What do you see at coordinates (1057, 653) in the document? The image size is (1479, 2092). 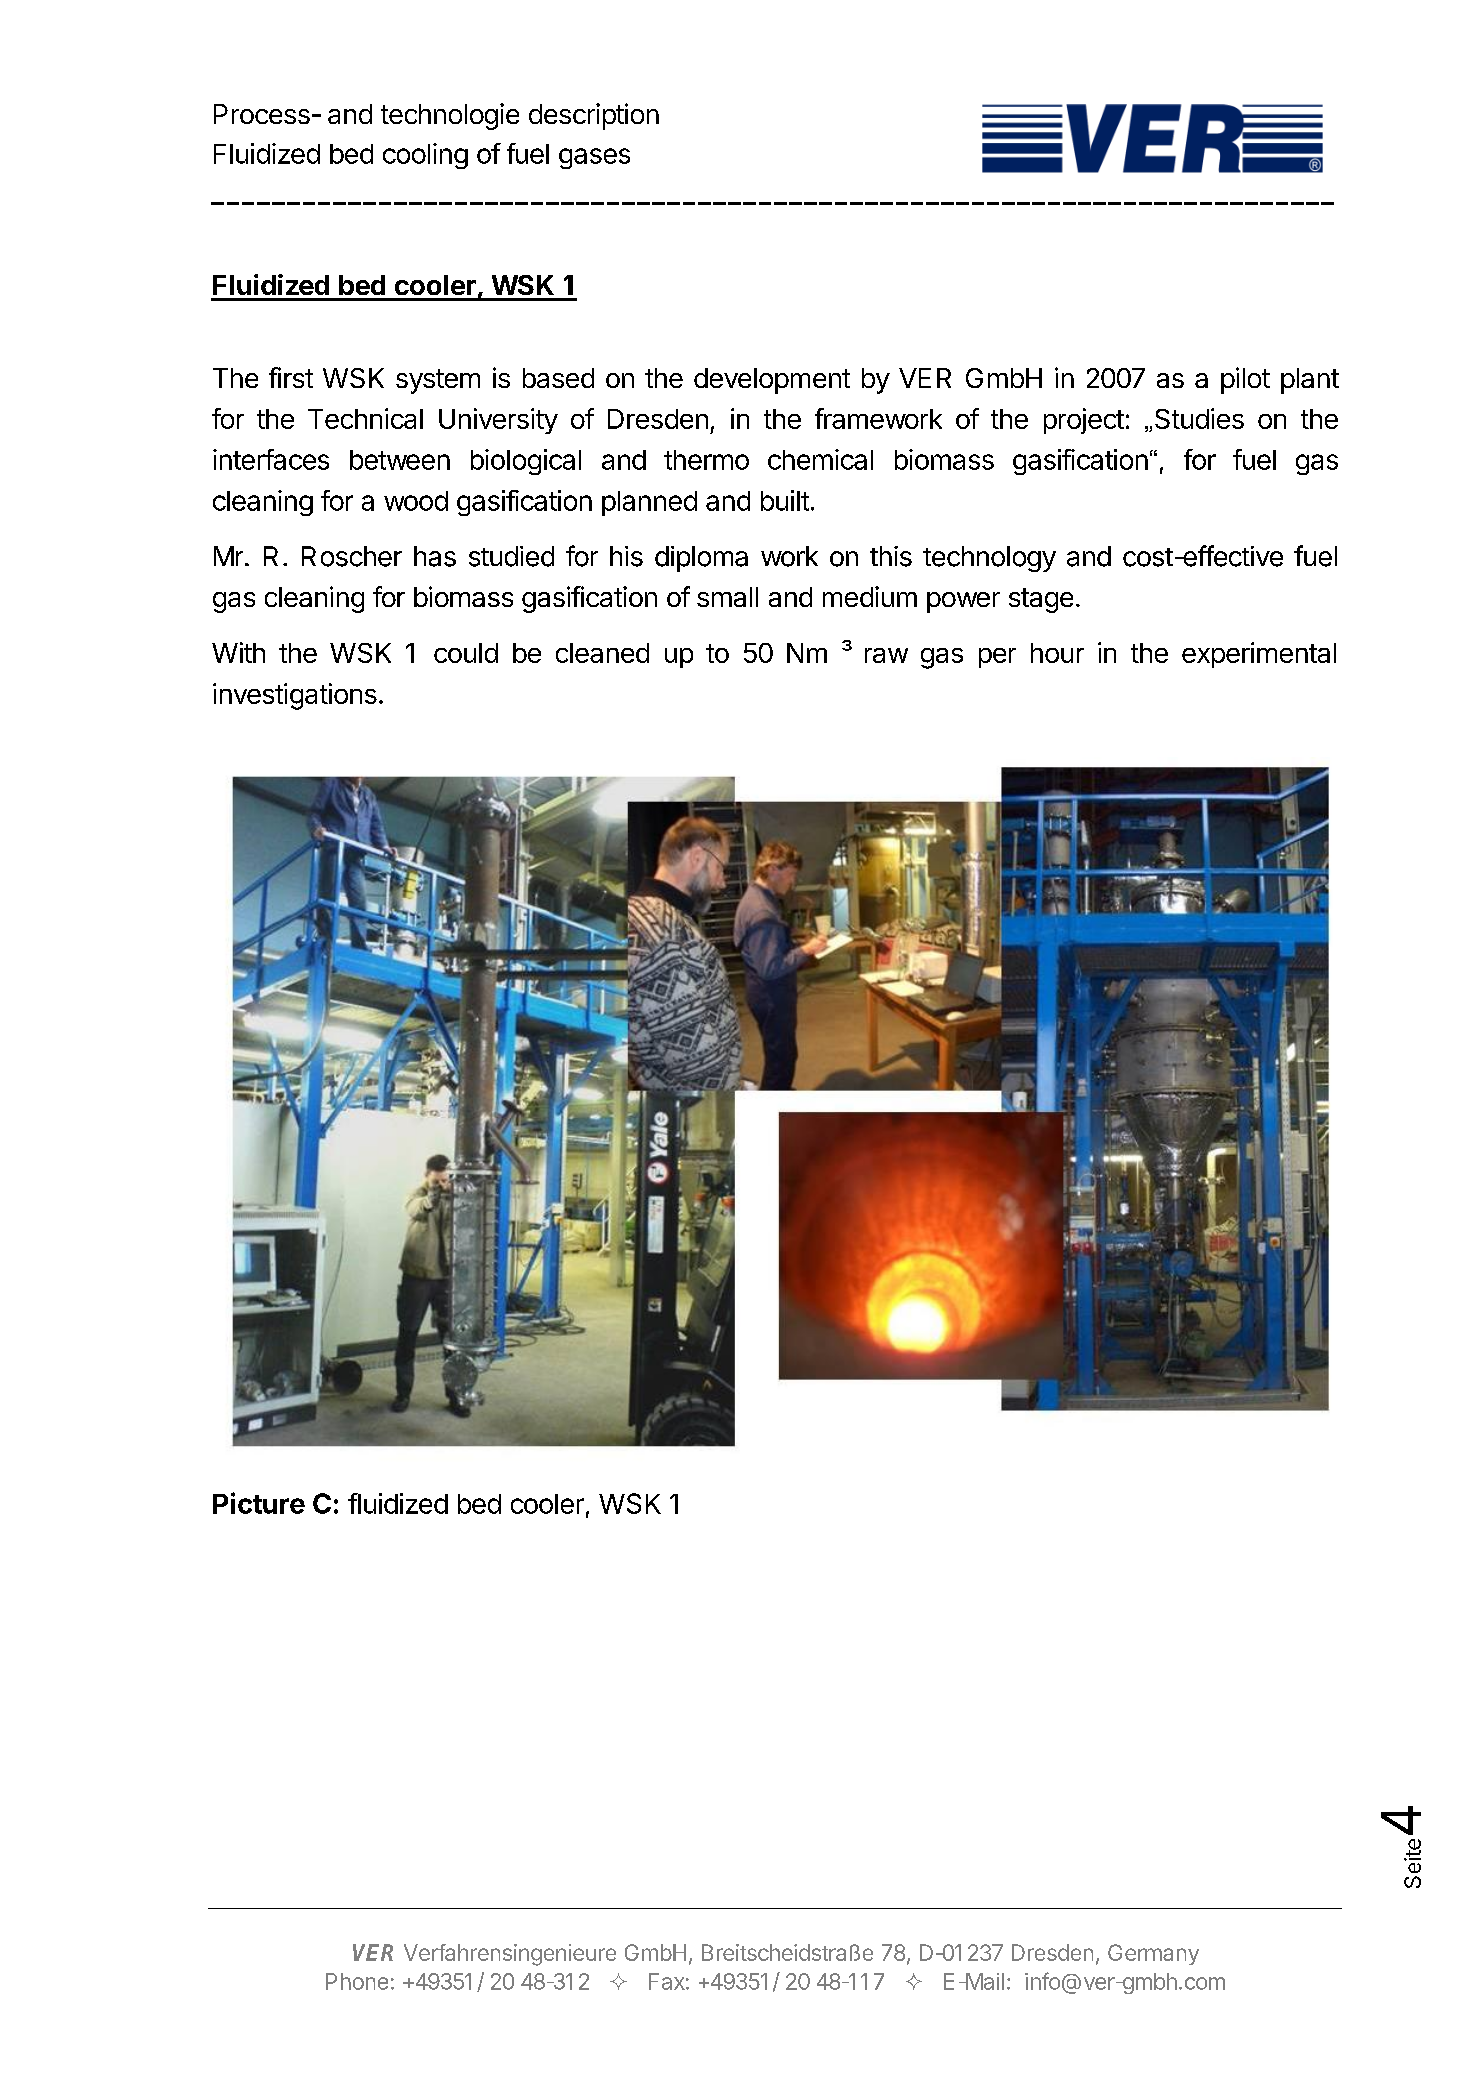 I see `hour` at bounding box center [1057, 653].
